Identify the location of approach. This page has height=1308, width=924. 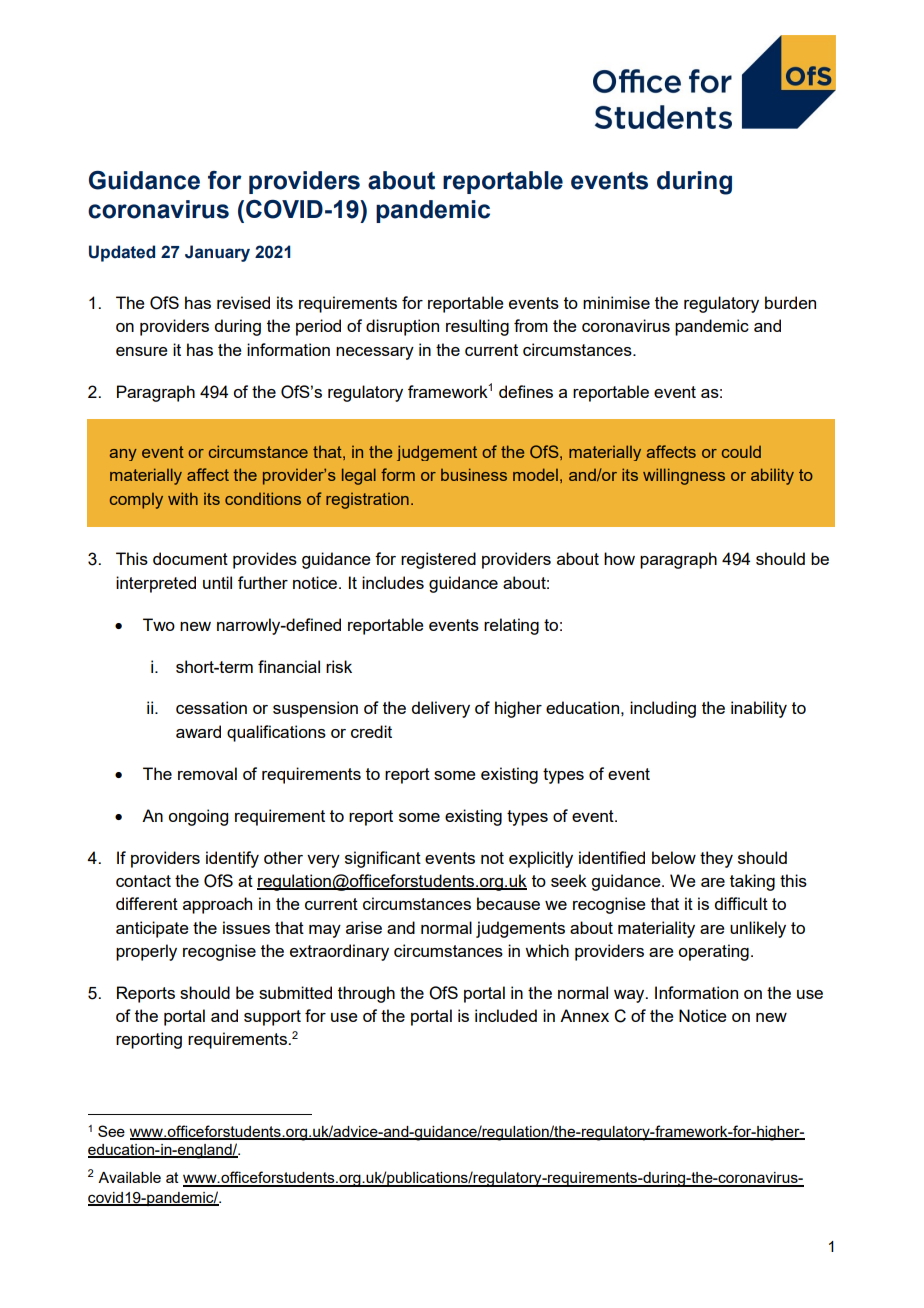
(217, 905).
